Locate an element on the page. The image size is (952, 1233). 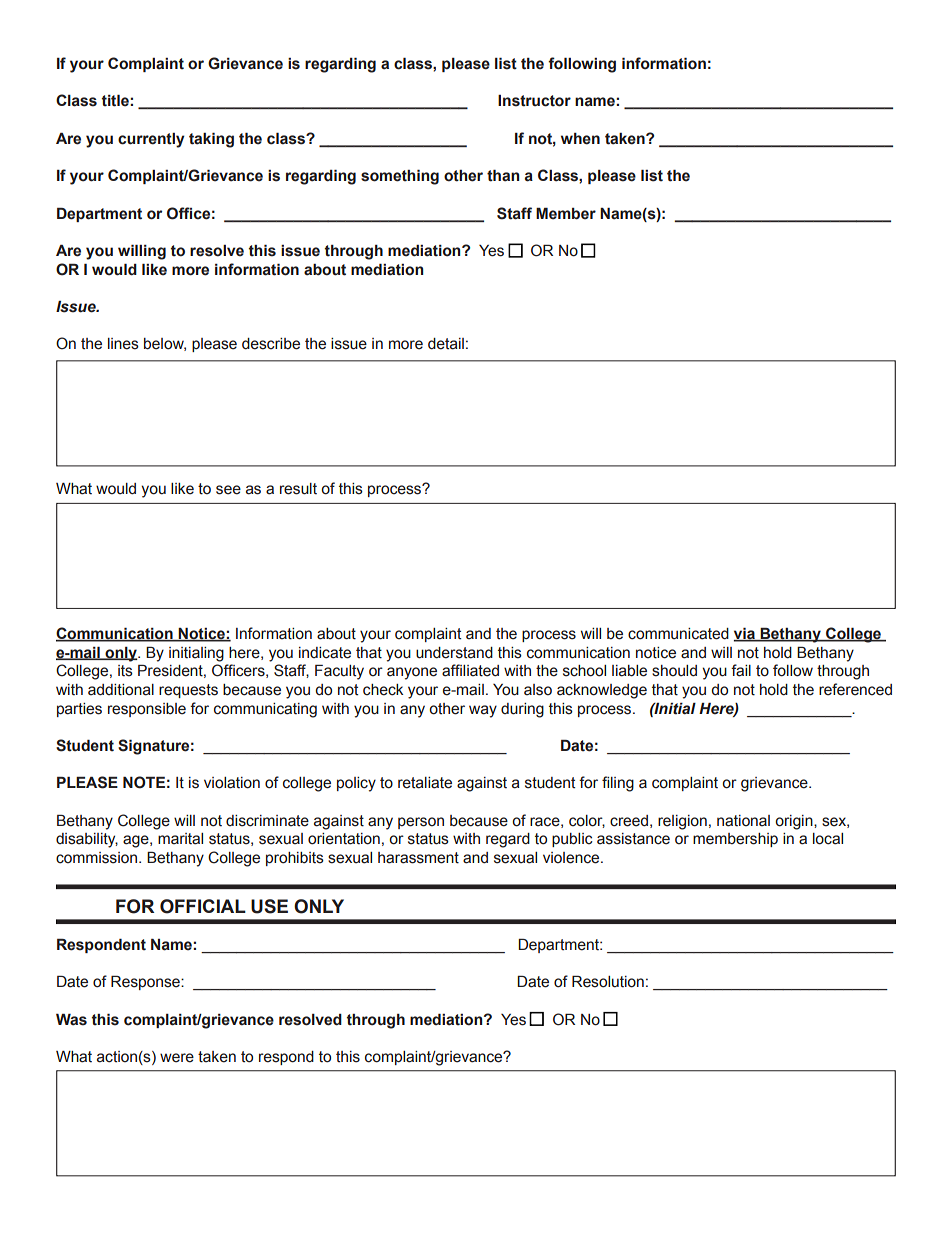
were is located at coordinates (177, 1058).
